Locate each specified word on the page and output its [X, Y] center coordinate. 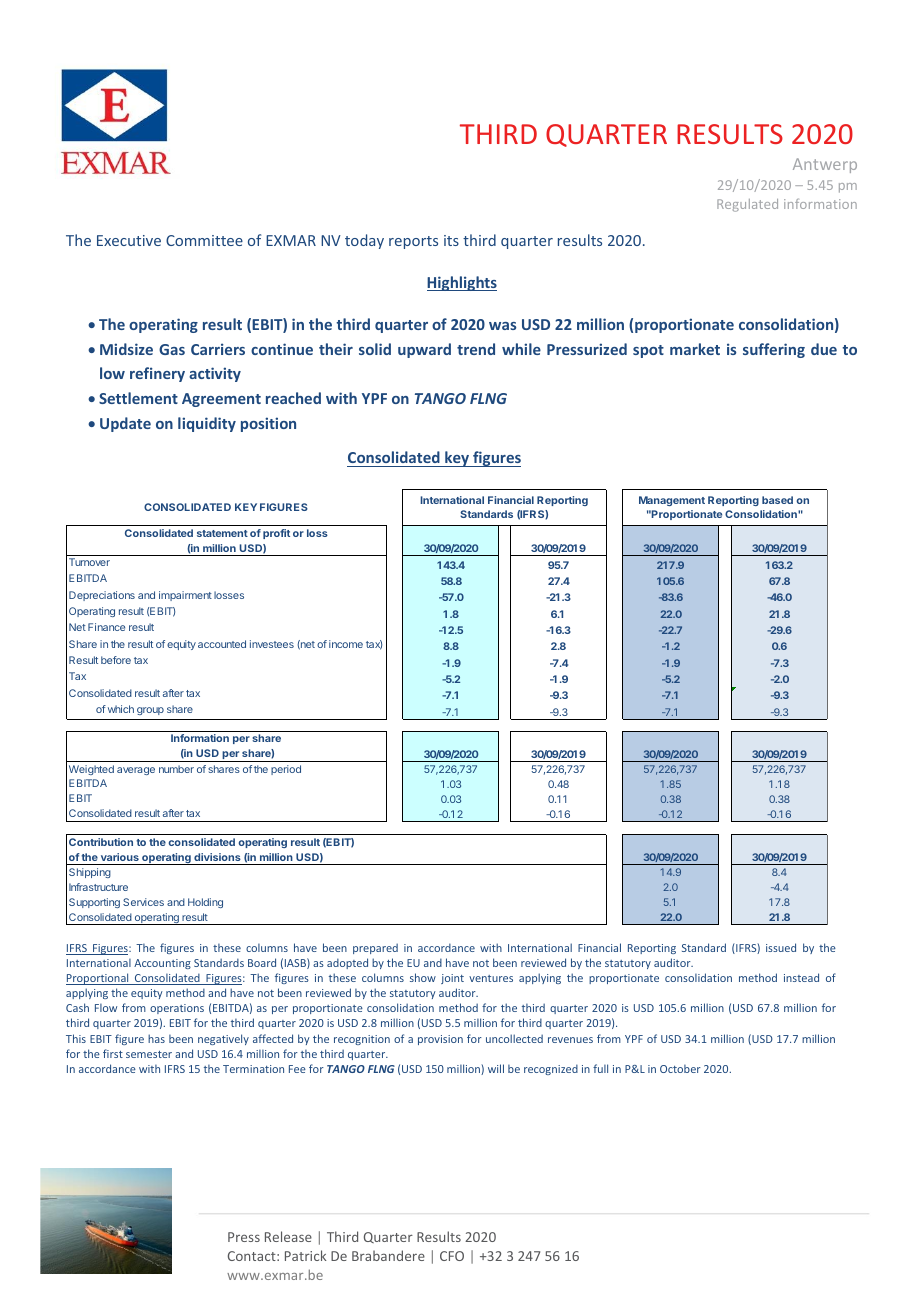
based [777, 500]
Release [288, 1236]
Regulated [747, 205]
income [346, 644]
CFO [452, 1256]
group [150, 711]
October [680, 1069]
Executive [129, 240]
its [451, 240]
